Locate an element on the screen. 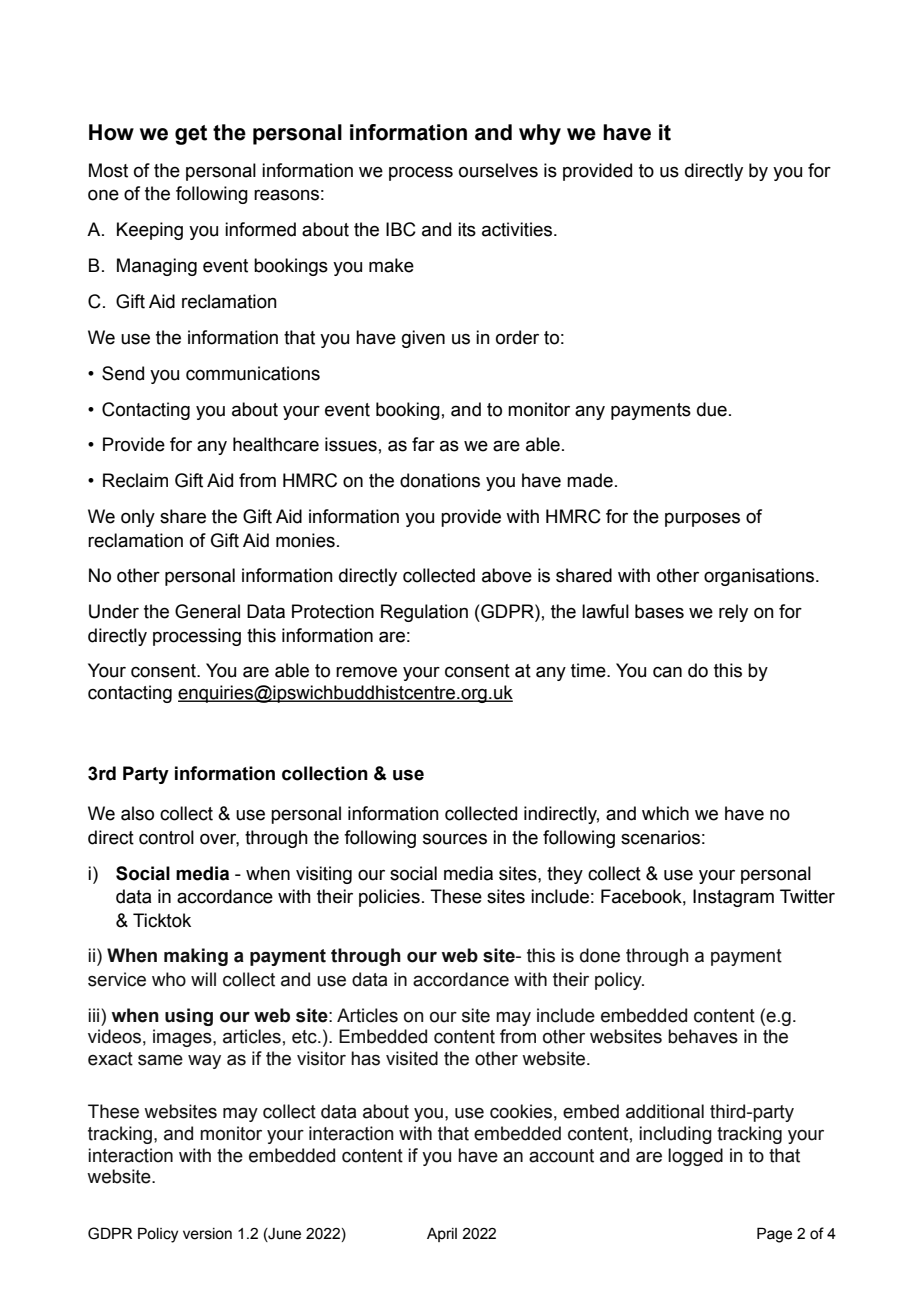 The image size is (924, 1308). control is located at coordinates (166, 837).
